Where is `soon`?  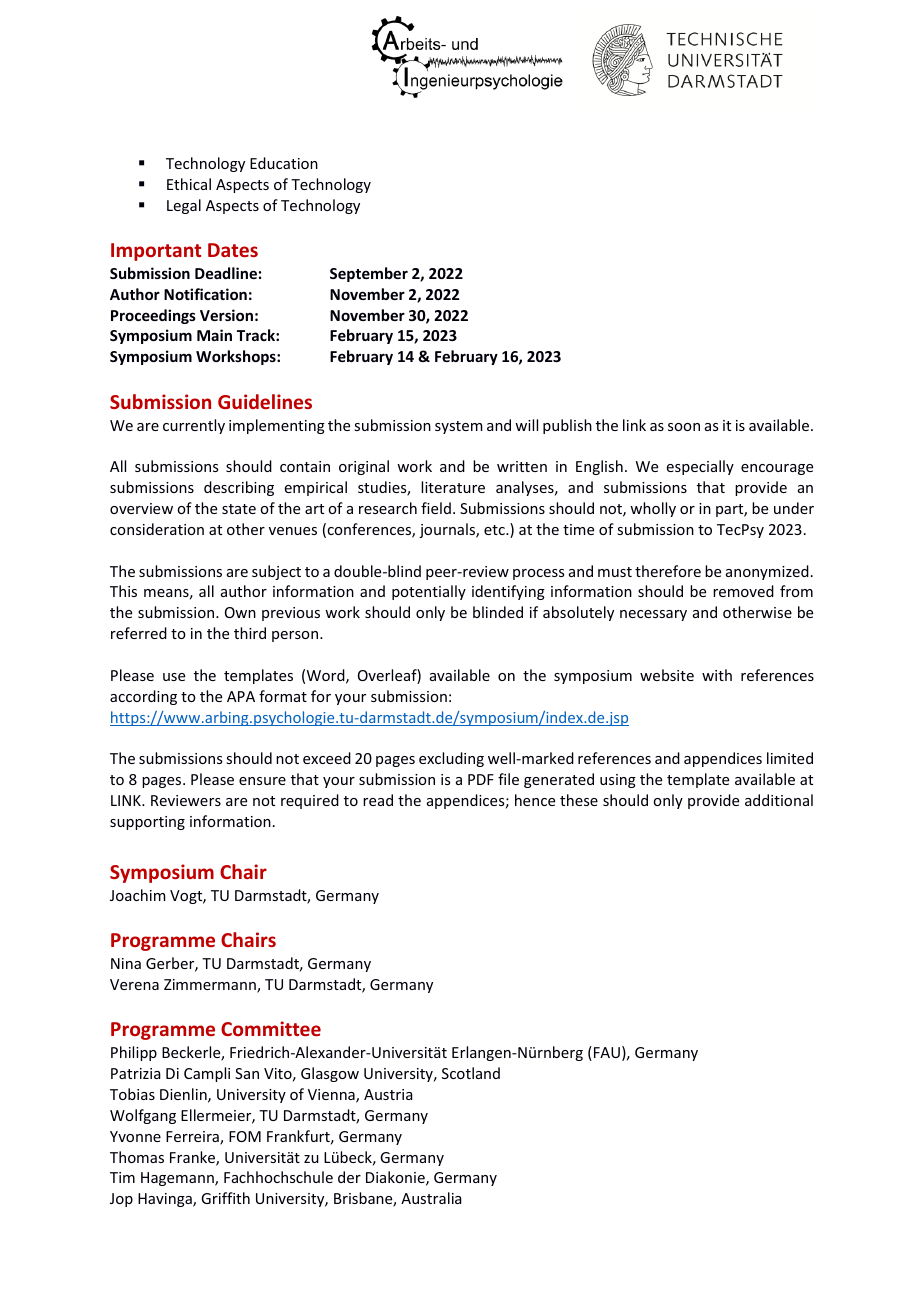 soon is located at coordinates (684, 427).
